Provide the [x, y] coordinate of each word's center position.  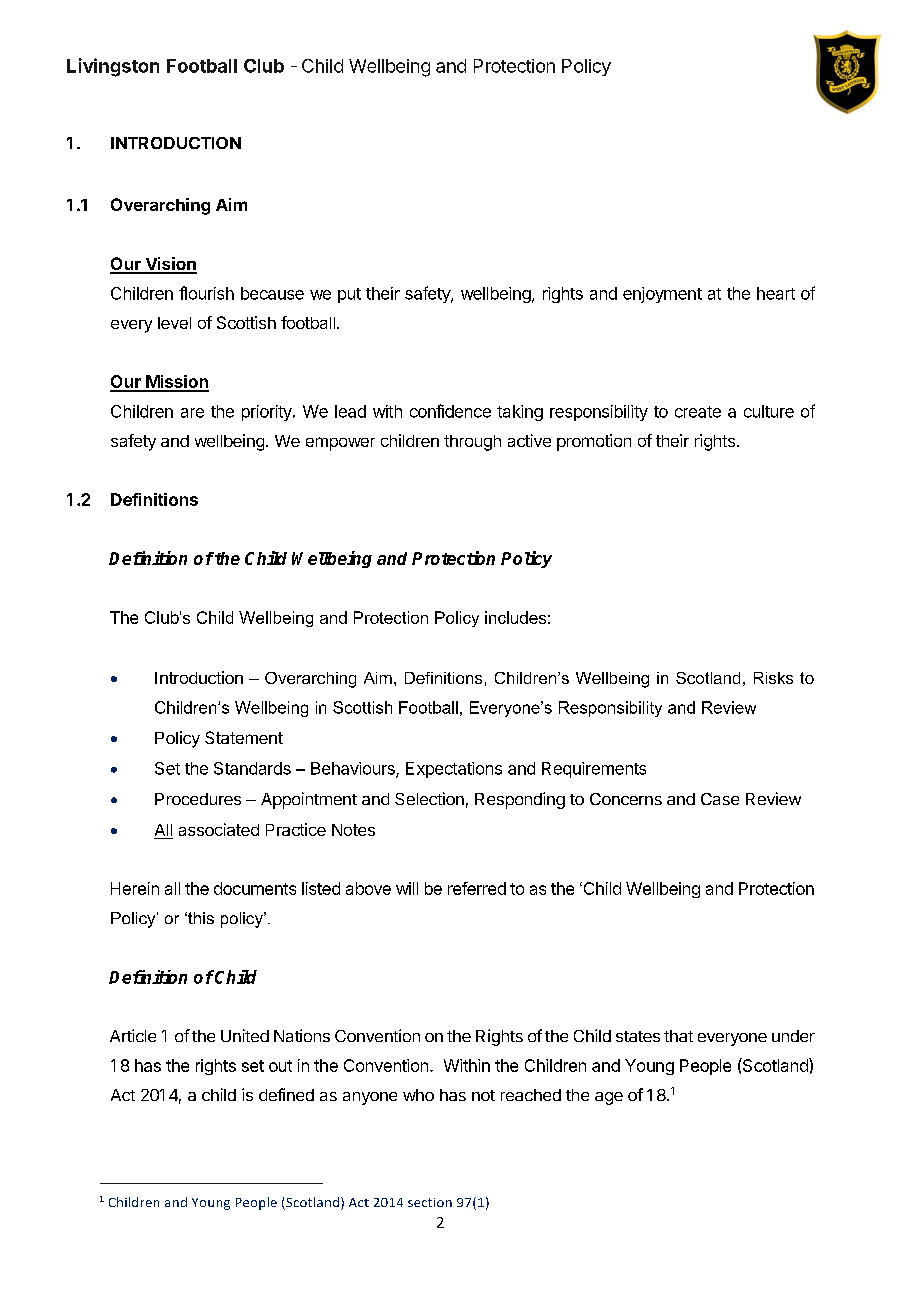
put [349, 295]
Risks [773, 678]
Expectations [454, 770]
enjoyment [662, 295]
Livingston [113, 67]
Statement [244, 737]
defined [286, 1094]
